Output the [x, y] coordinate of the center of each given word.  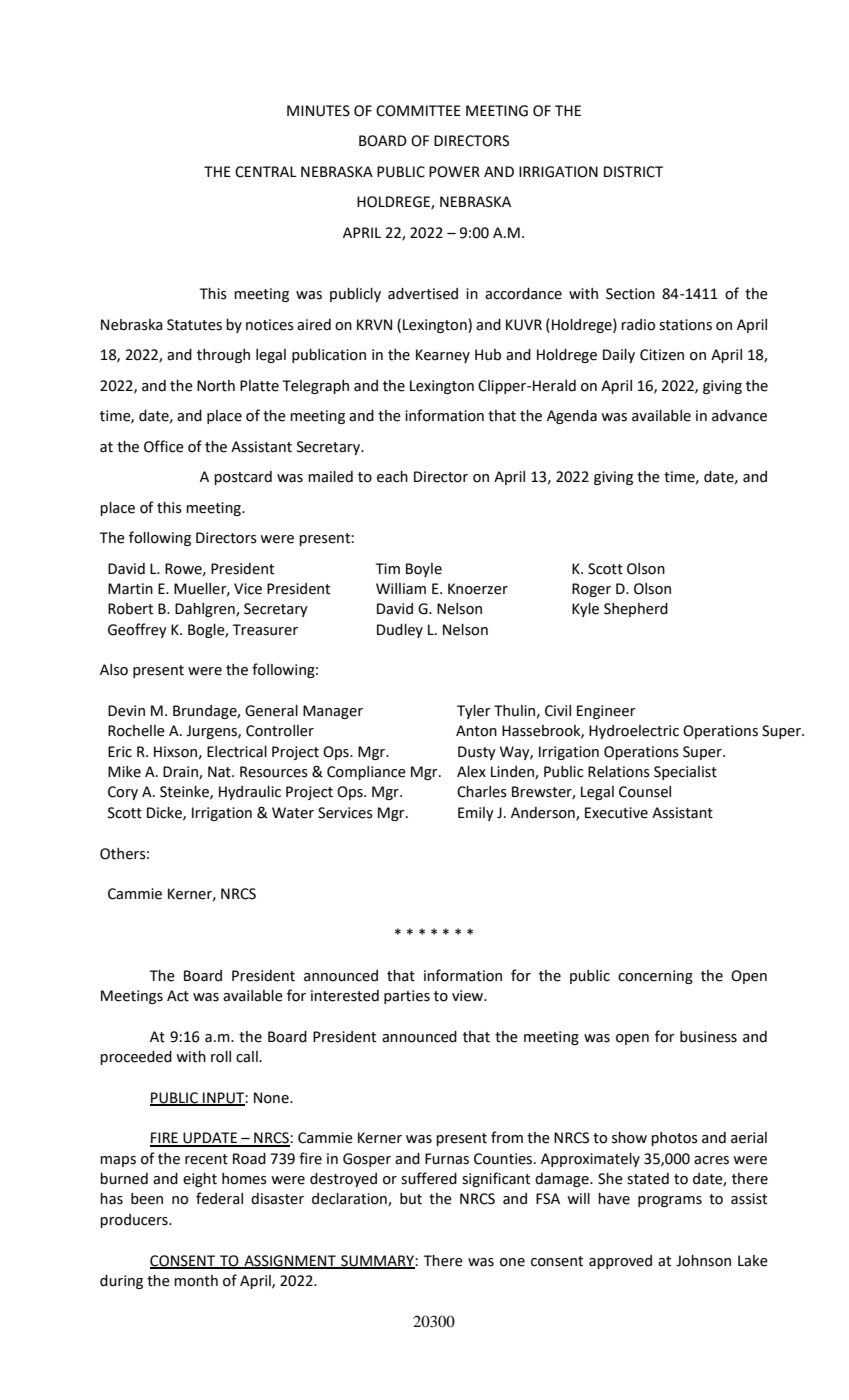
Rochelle [136, 731]
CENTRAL [266, 172]
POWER [454, 172]
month [196, 1281]
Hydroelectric [634, 732]
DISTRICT [633, 172]
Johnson [703, 1261]
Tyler [474, 712]
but [411, 1199]
